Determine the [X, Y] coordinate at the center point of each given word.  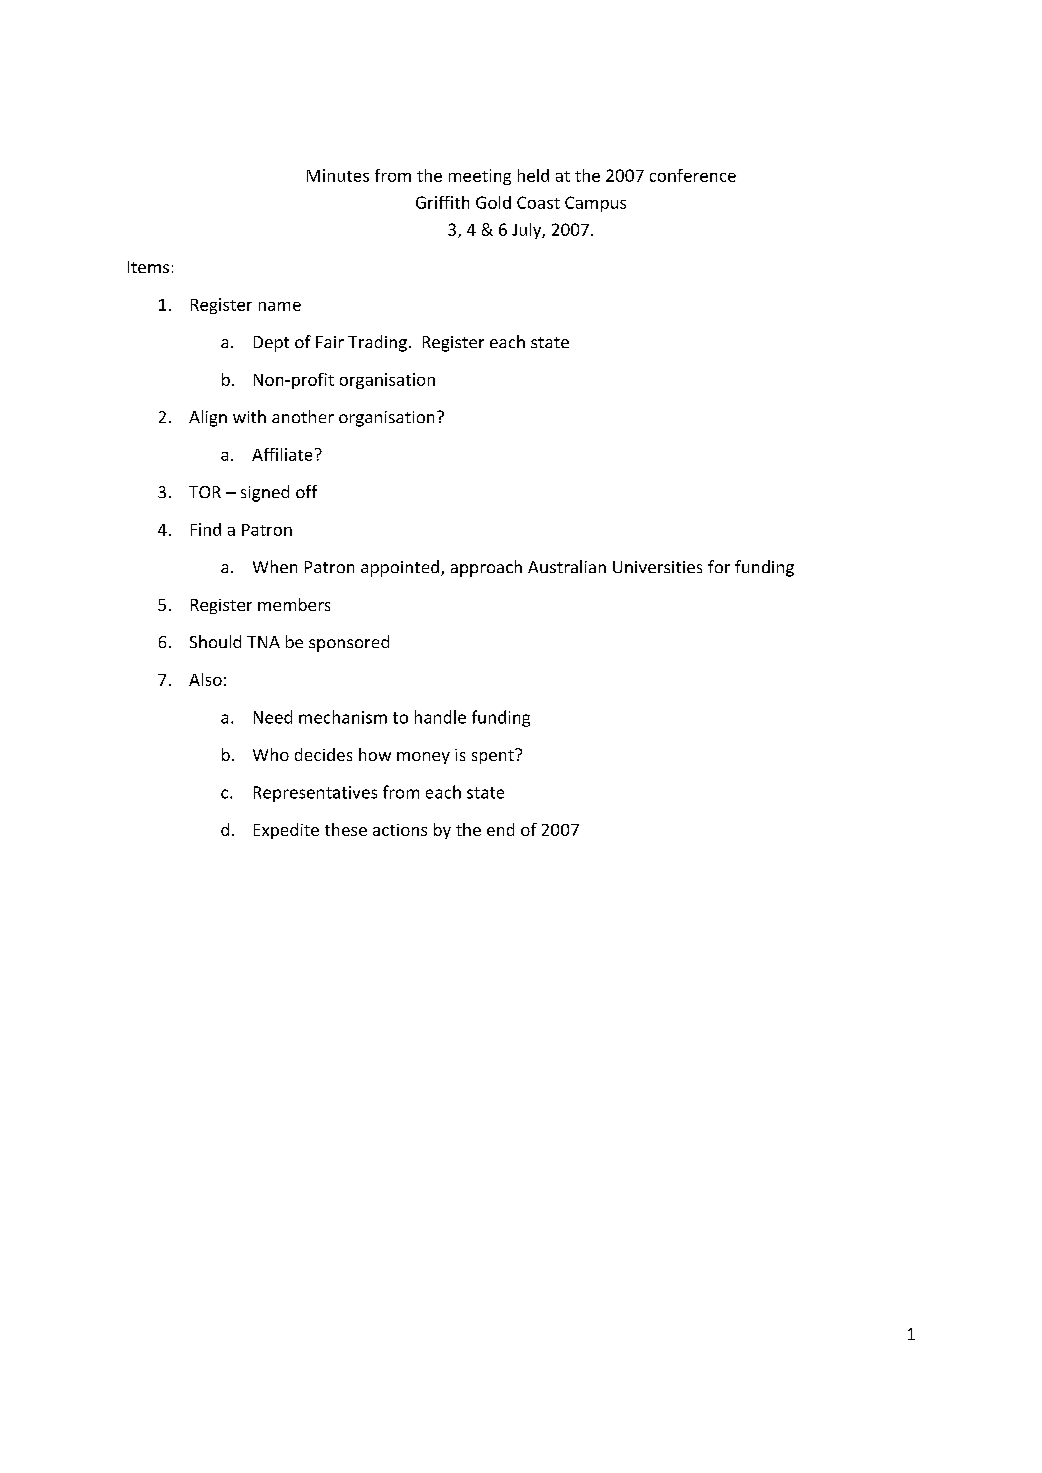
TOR [205, 492]
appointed [400, 568]
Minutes [338, 175]
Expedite [286, 831]
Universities [657, 567]
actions [400, 830]
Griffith [442, 202]
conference [693, 175]
